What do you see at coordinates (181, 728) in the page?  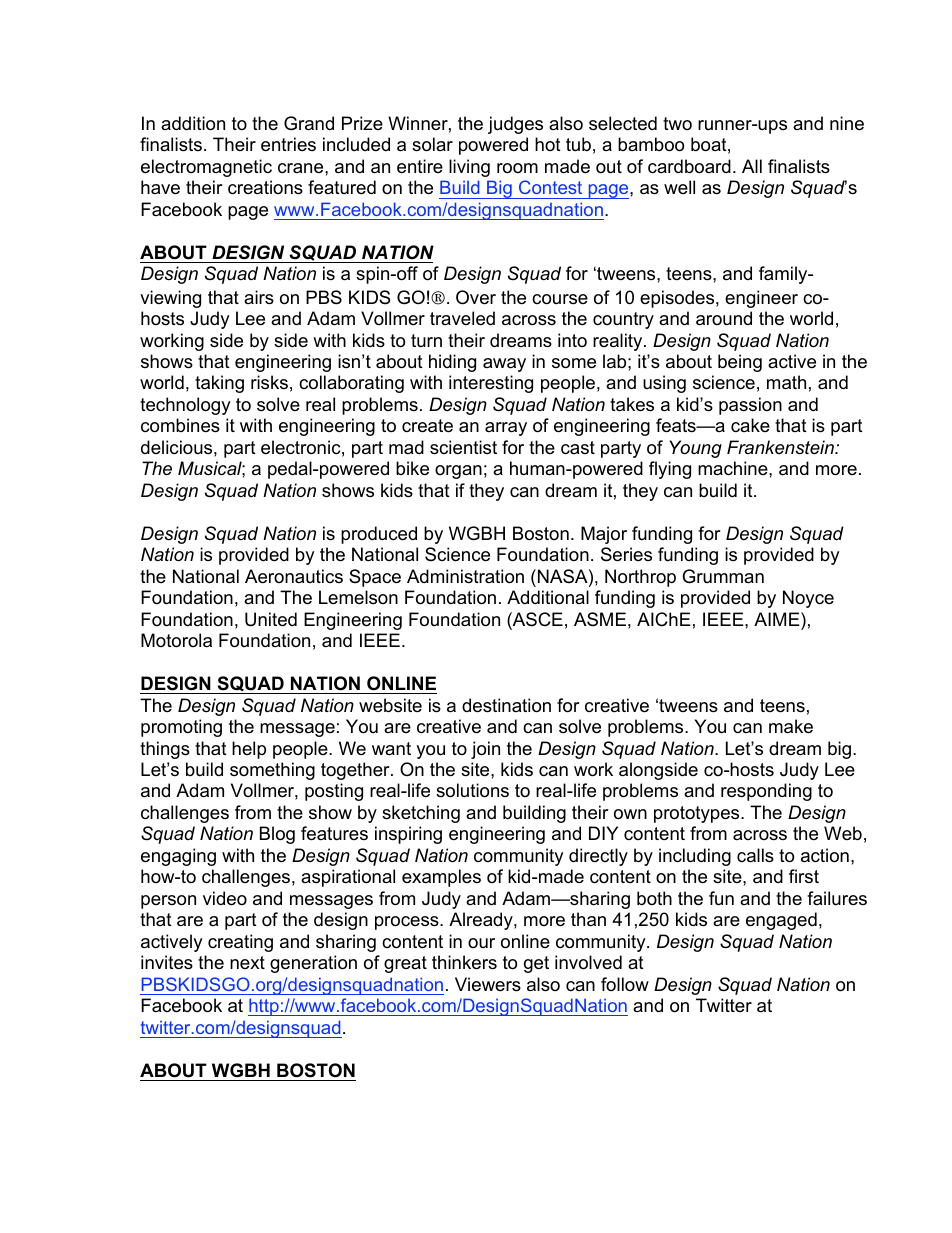 I see `promoting` at bounding box center [181, 728].
